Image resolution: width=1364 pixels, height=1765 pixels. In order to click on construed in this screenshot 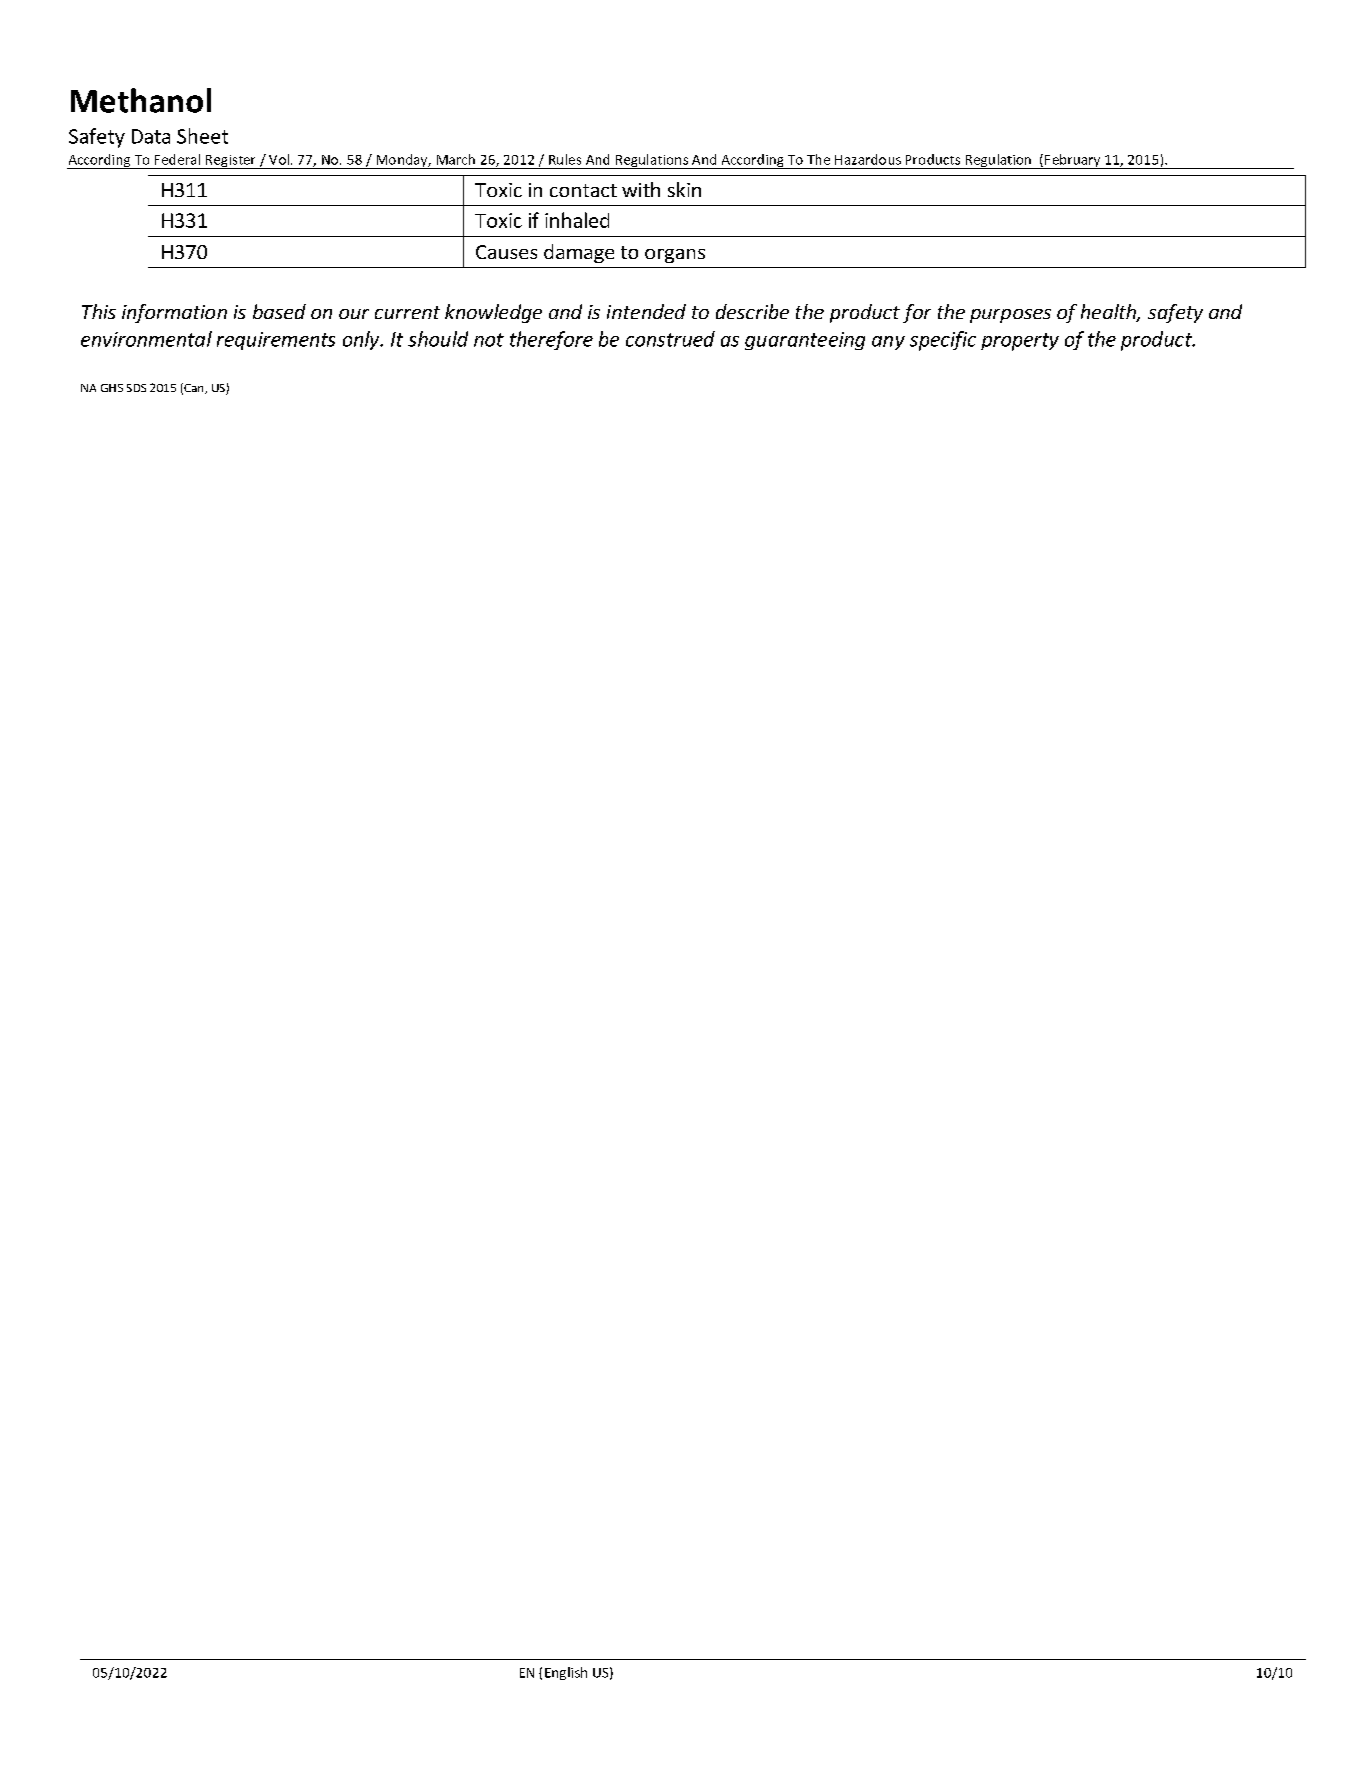, I will do `click(670, 339)`.
